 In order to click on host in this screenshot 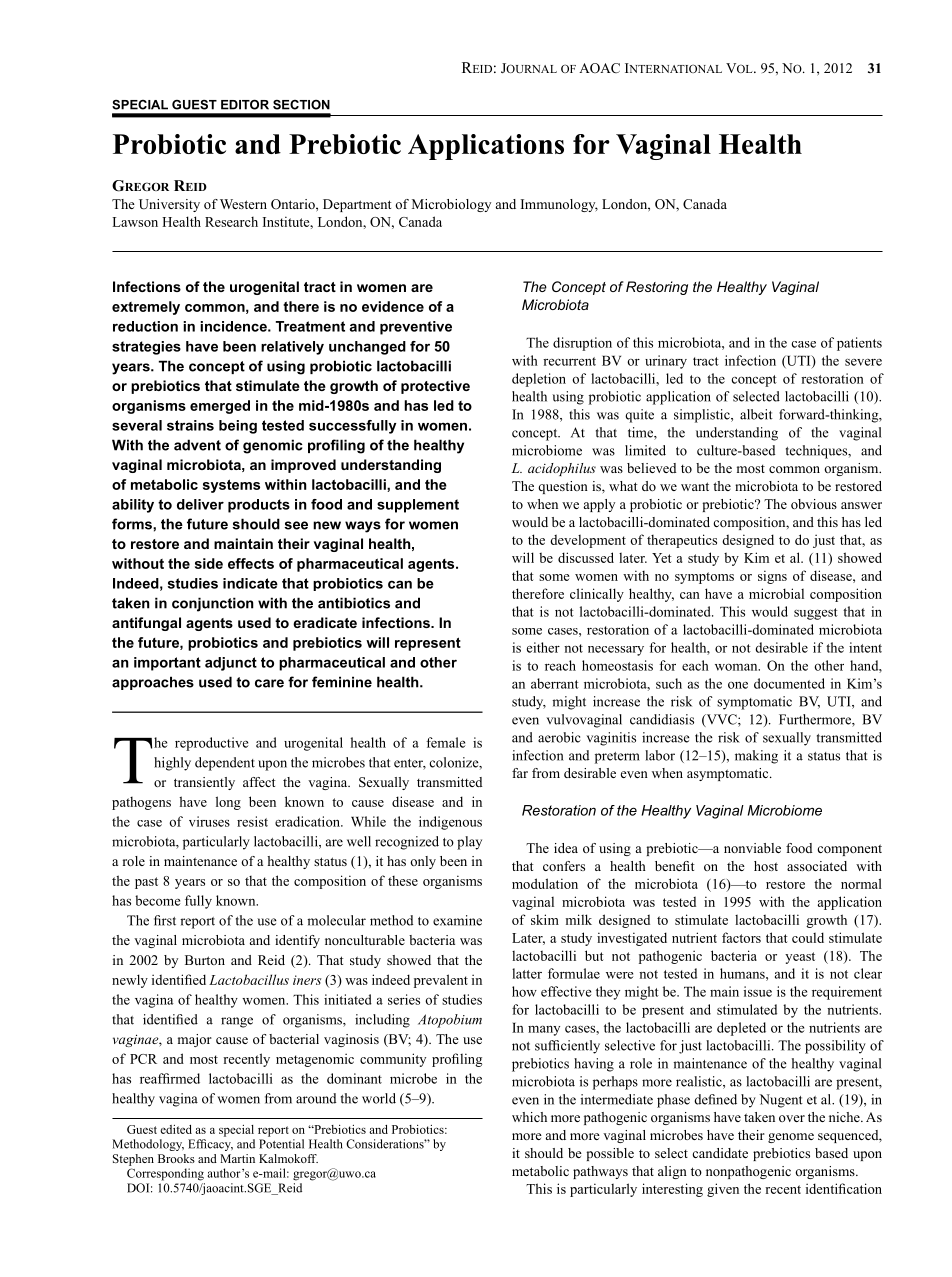, I will do `click(766, 866)`.
